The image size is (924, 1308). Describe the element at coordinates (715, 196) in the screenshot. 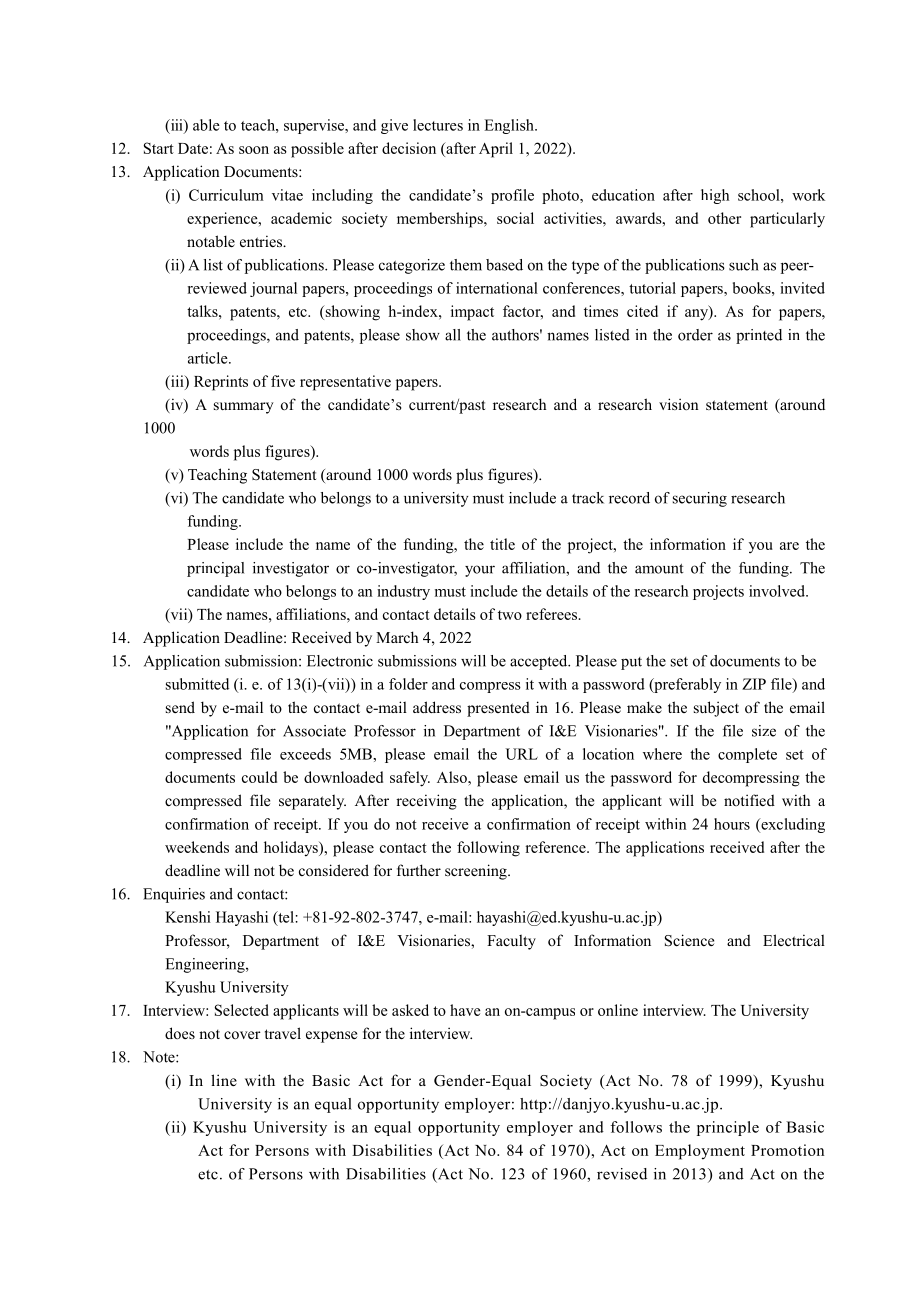

I see `high` at that location.
